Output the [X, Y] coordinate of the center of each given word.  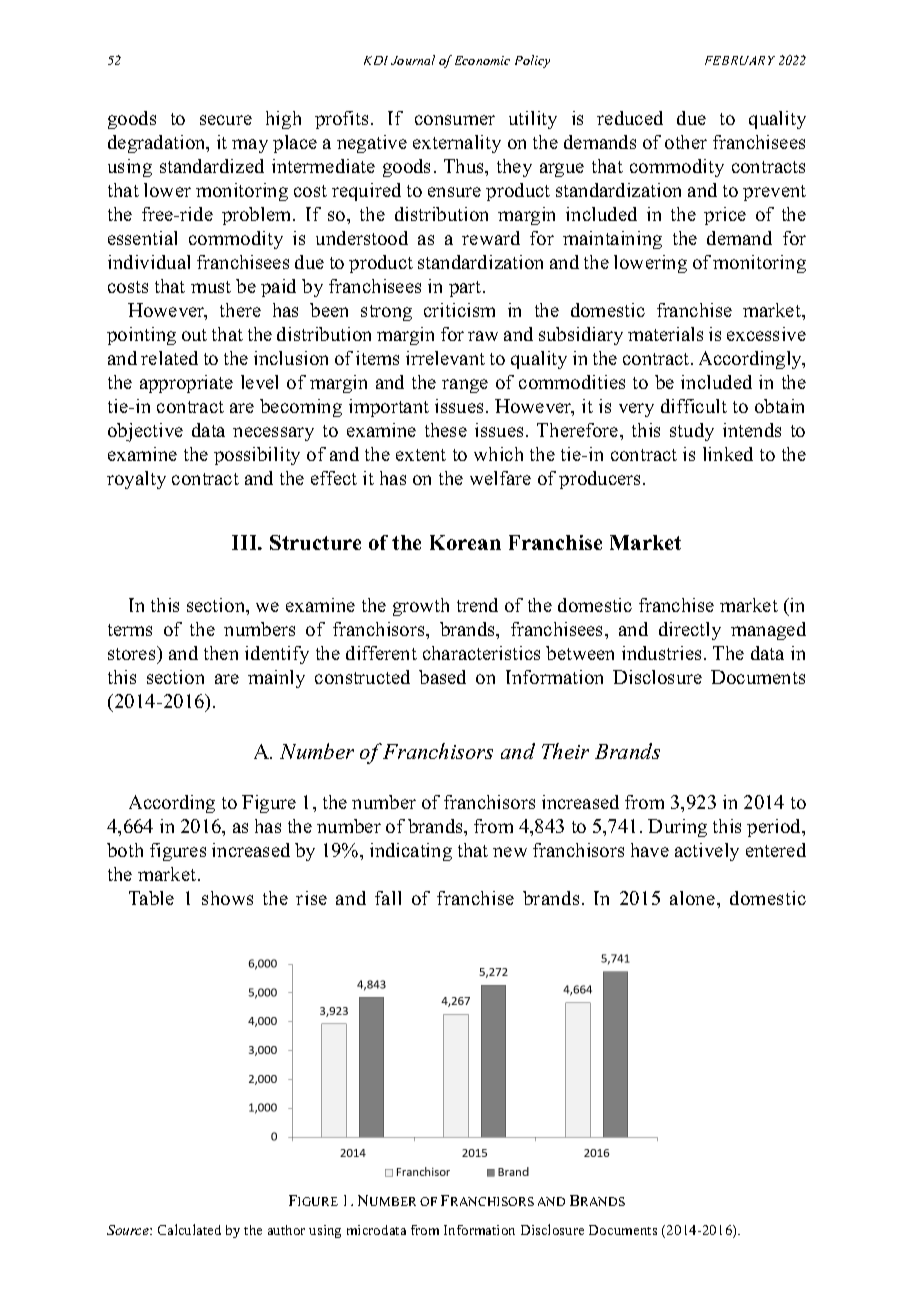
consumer [455, 120]
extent [421, 455]
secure [226, 120]
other [686, 142]
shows [227, 898]
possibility [257, 456]
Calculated [189, 1229]
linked [728, 454]
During [677, 828]
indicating [411, 852]
